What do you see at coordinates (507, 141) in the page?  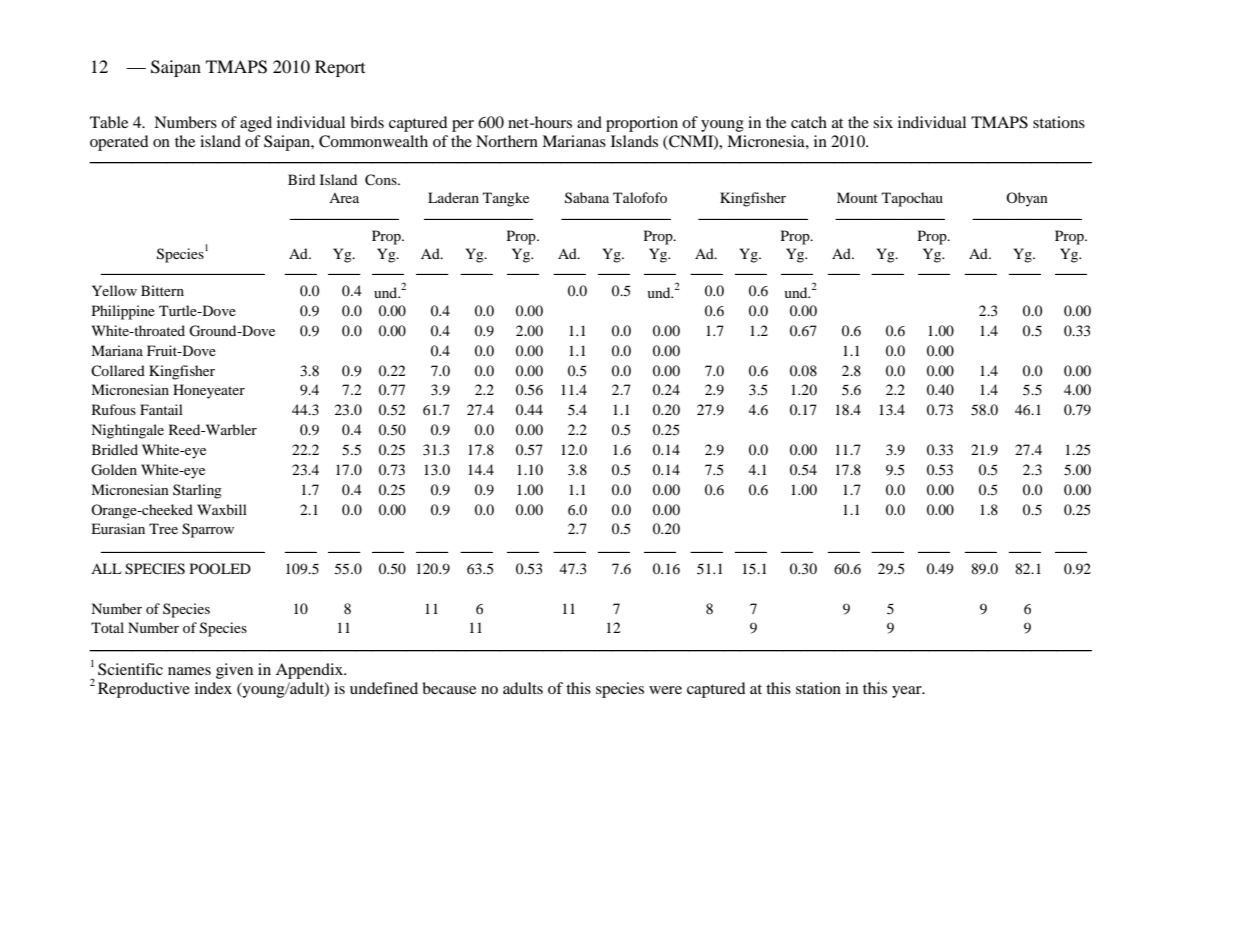 I see `Northern` at bounding box center [507, 141].
